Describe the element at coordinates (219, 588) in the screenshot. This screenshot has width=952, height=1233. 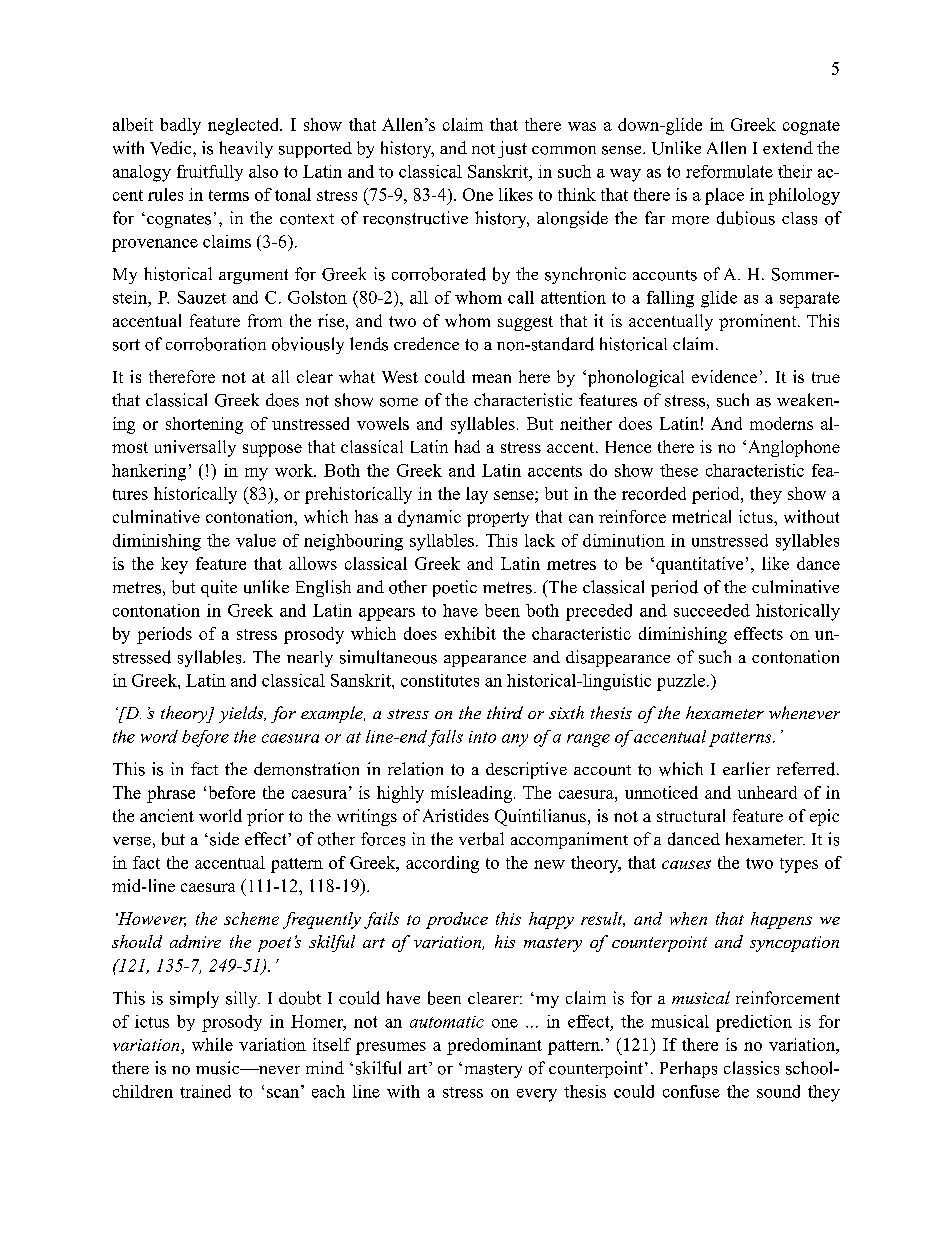
I see `quite` at that location.
